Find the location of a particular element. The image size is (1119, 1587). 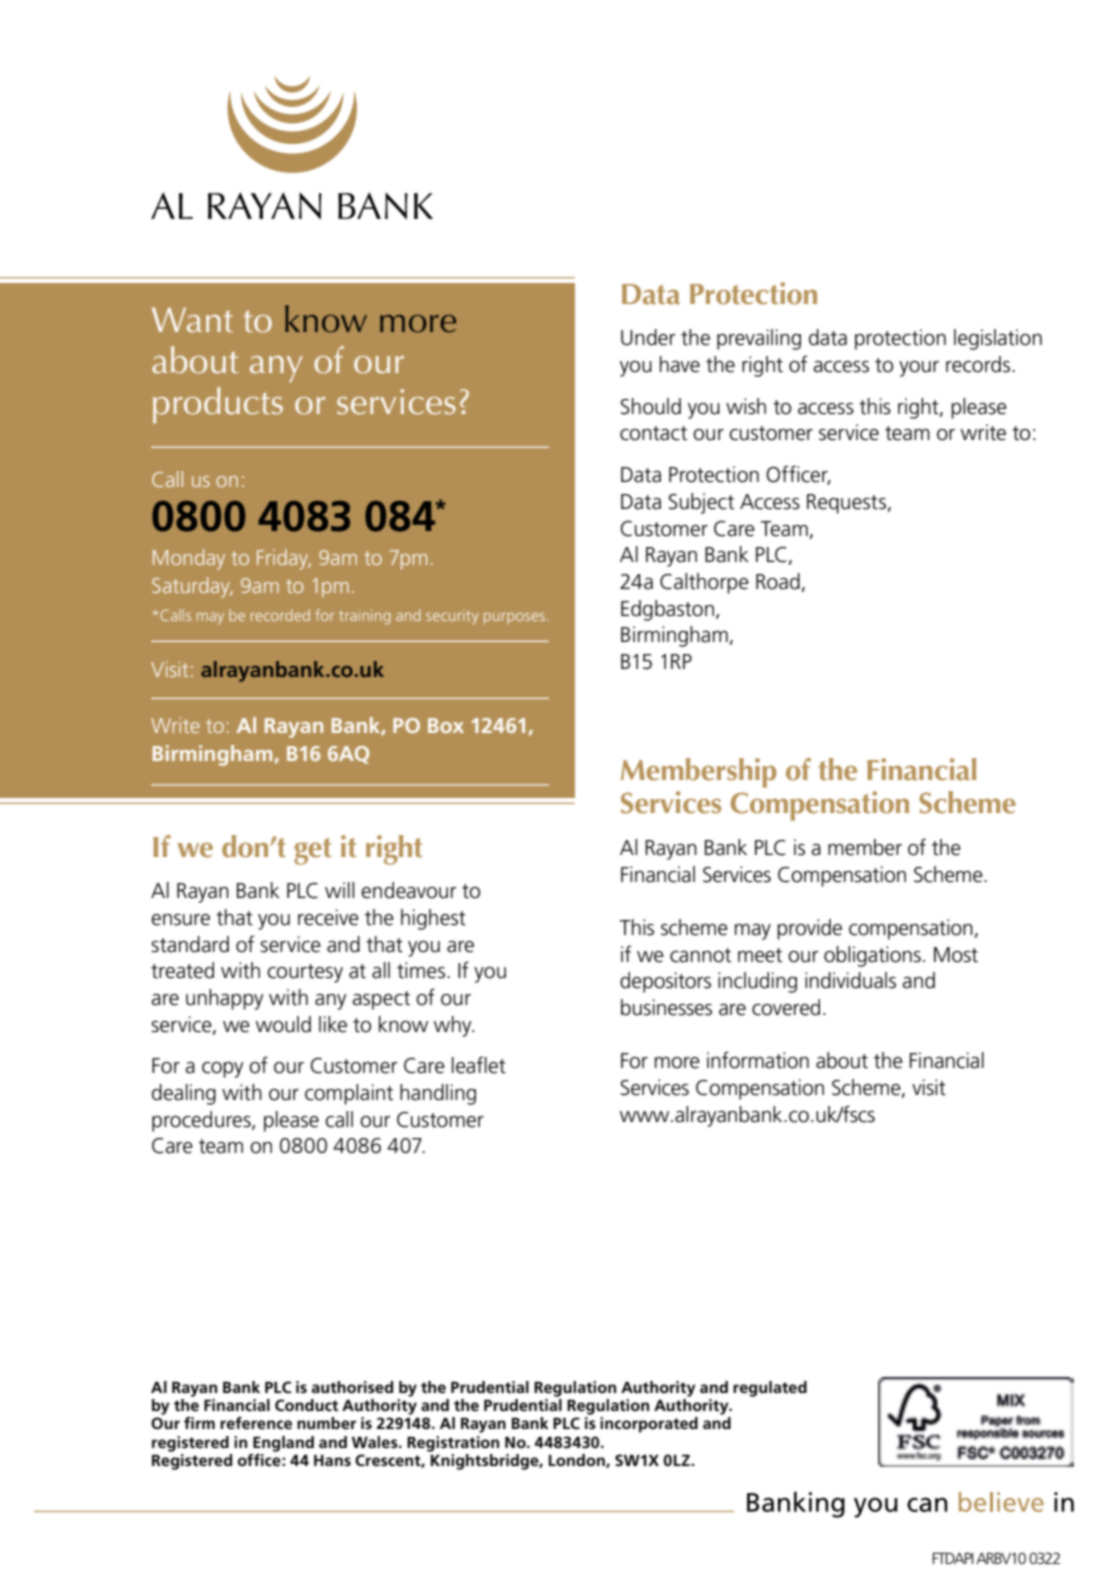

reference is located at coordinates (256, 1423).
